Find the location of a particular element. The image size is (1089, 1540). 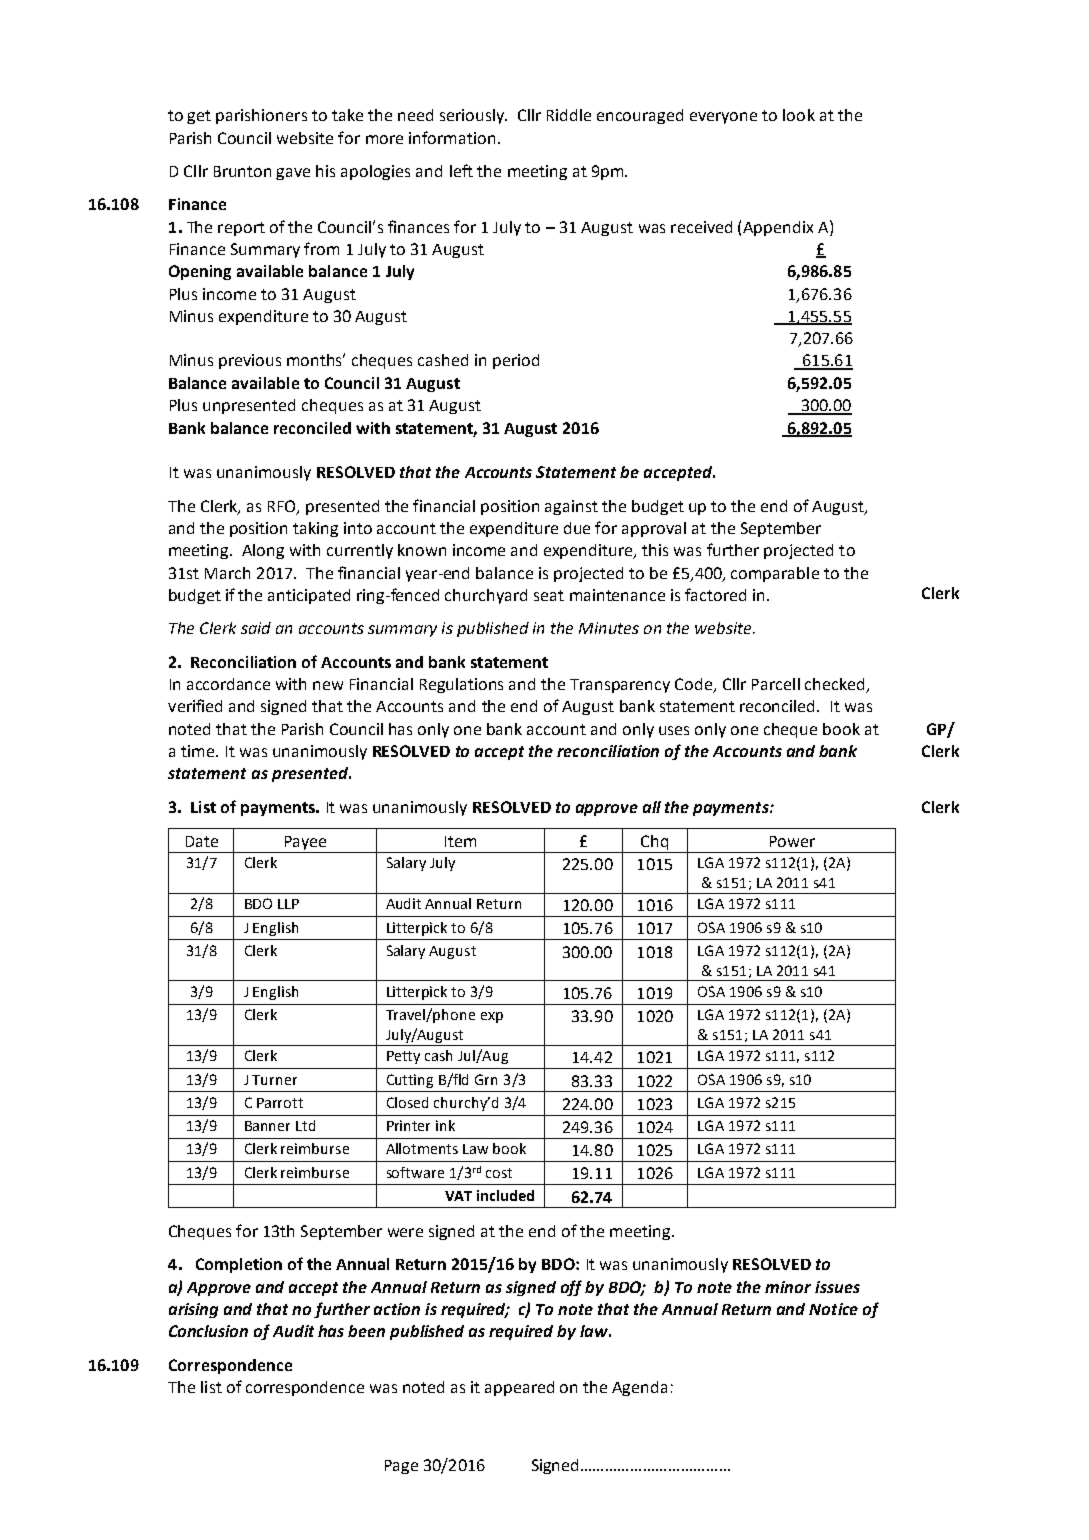

Conclusion is located at coordinates (208, 1331).
